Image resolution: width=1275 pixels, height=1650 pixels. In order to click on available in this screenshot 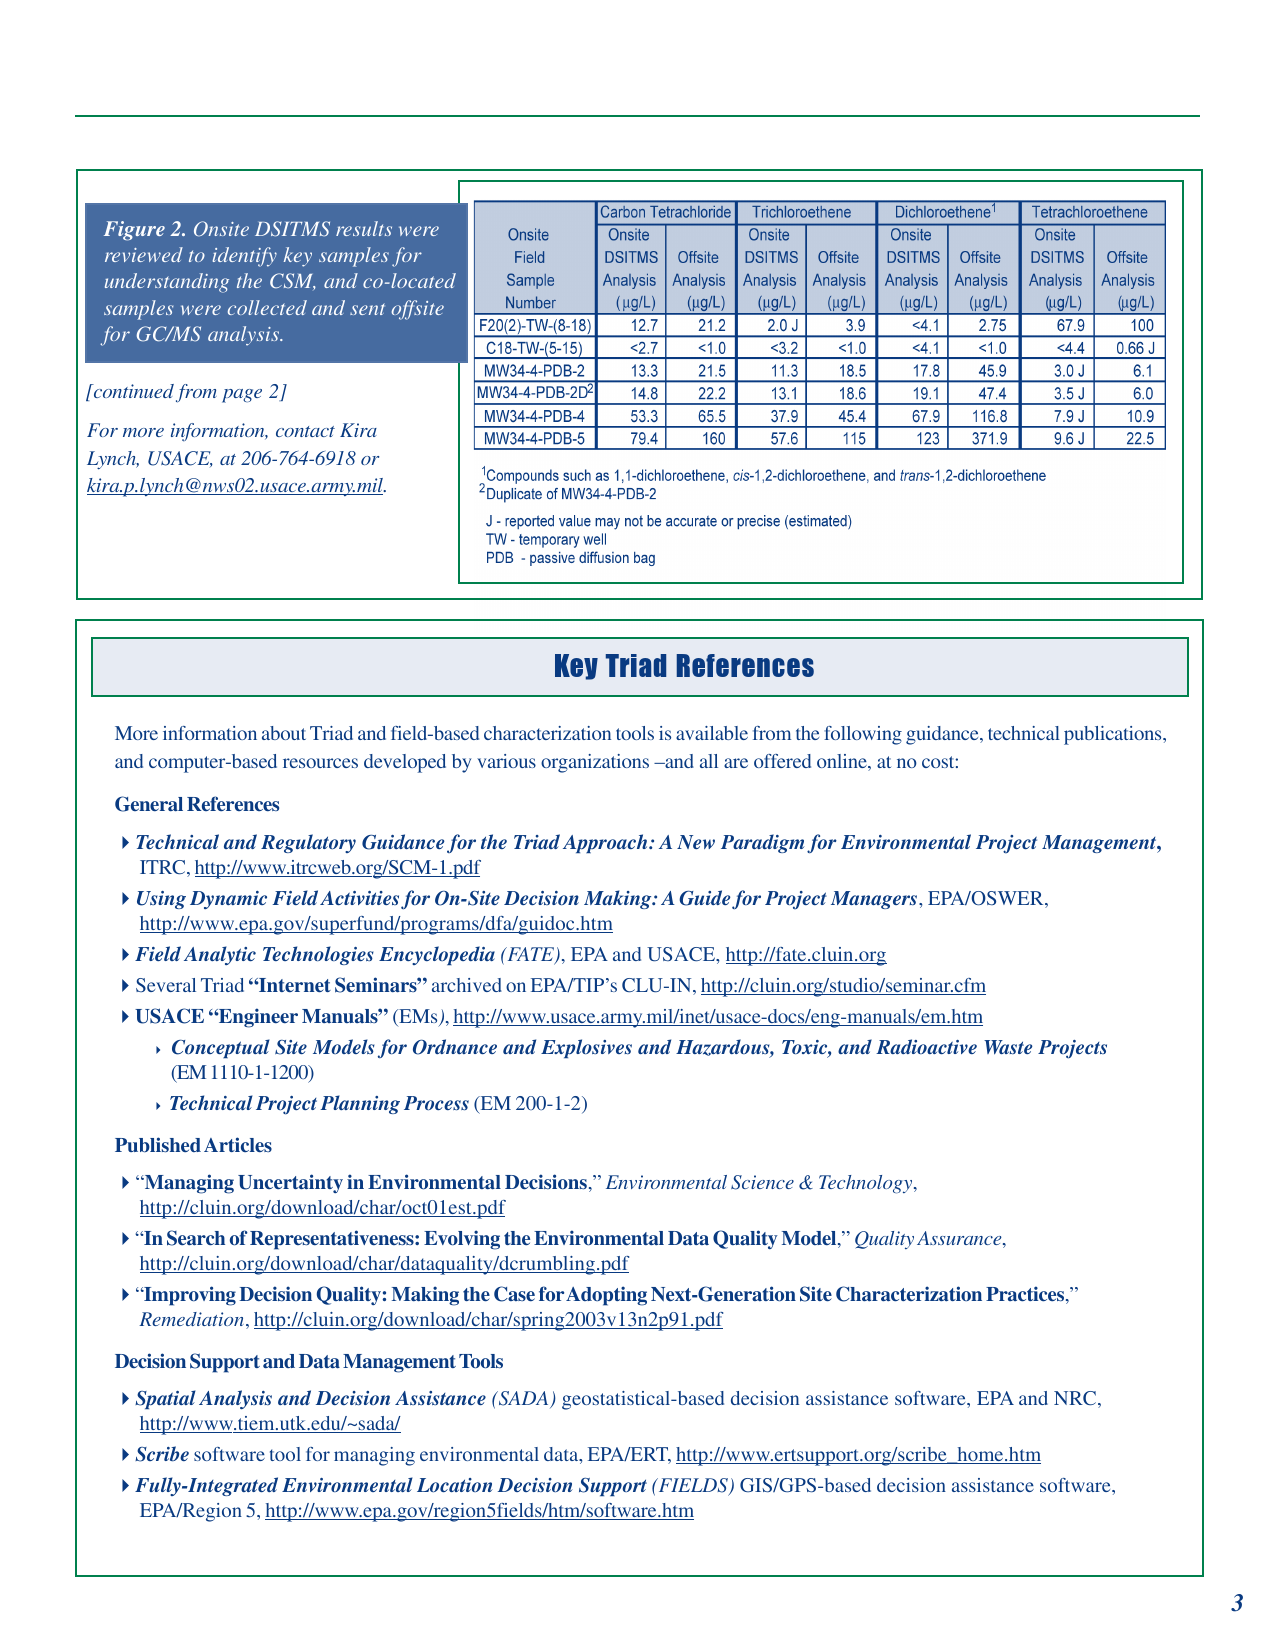, I will do `click(712, 733)`.
